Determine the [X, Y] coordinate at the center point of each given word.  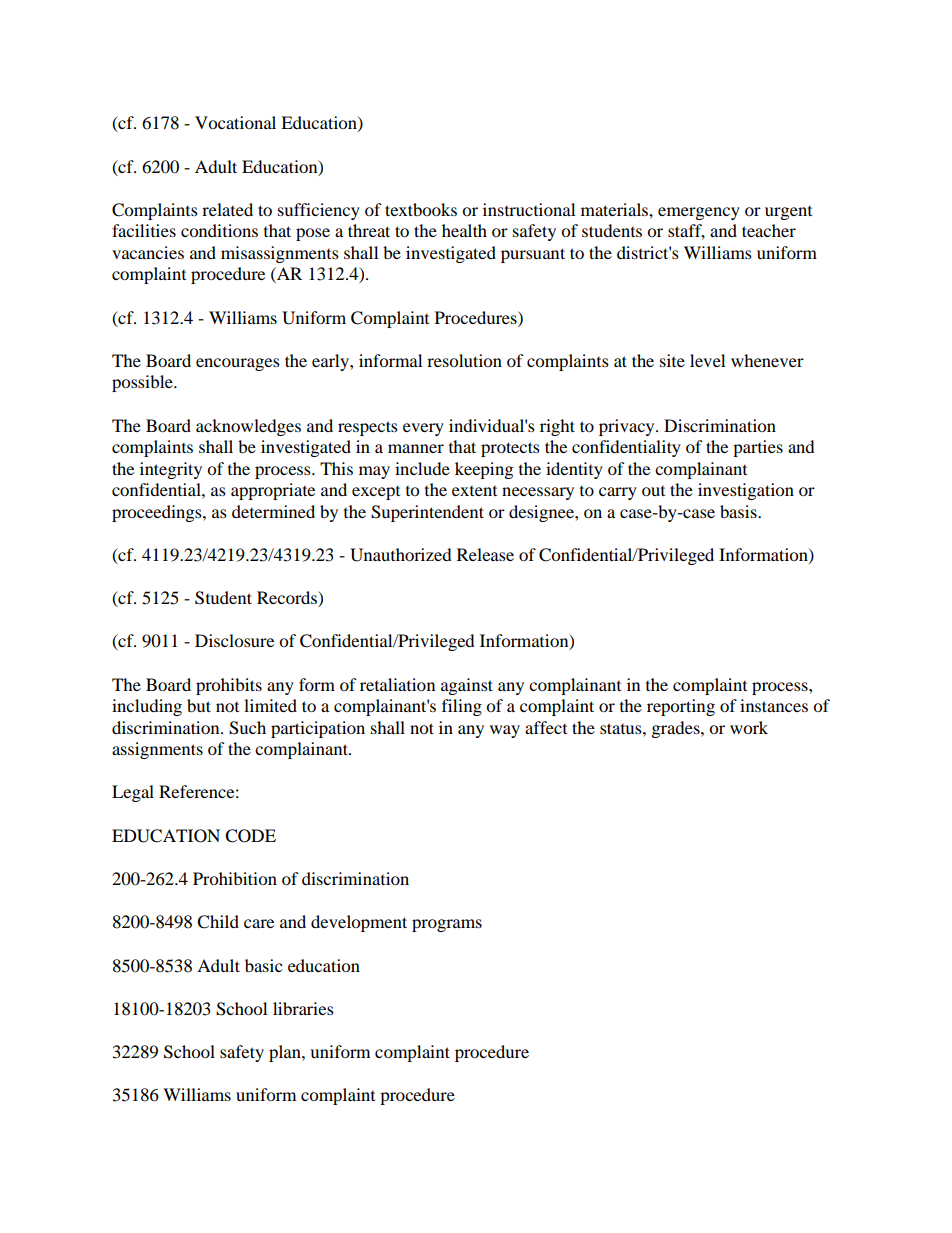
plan [286, 1053]
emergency [699, 213]
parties [758, 448]
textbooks [421, 209]
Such [247, 728]
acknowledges [248, 427]
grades [677, 729]
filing [462, 707]
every [423, 429]
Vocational [235, 122]
